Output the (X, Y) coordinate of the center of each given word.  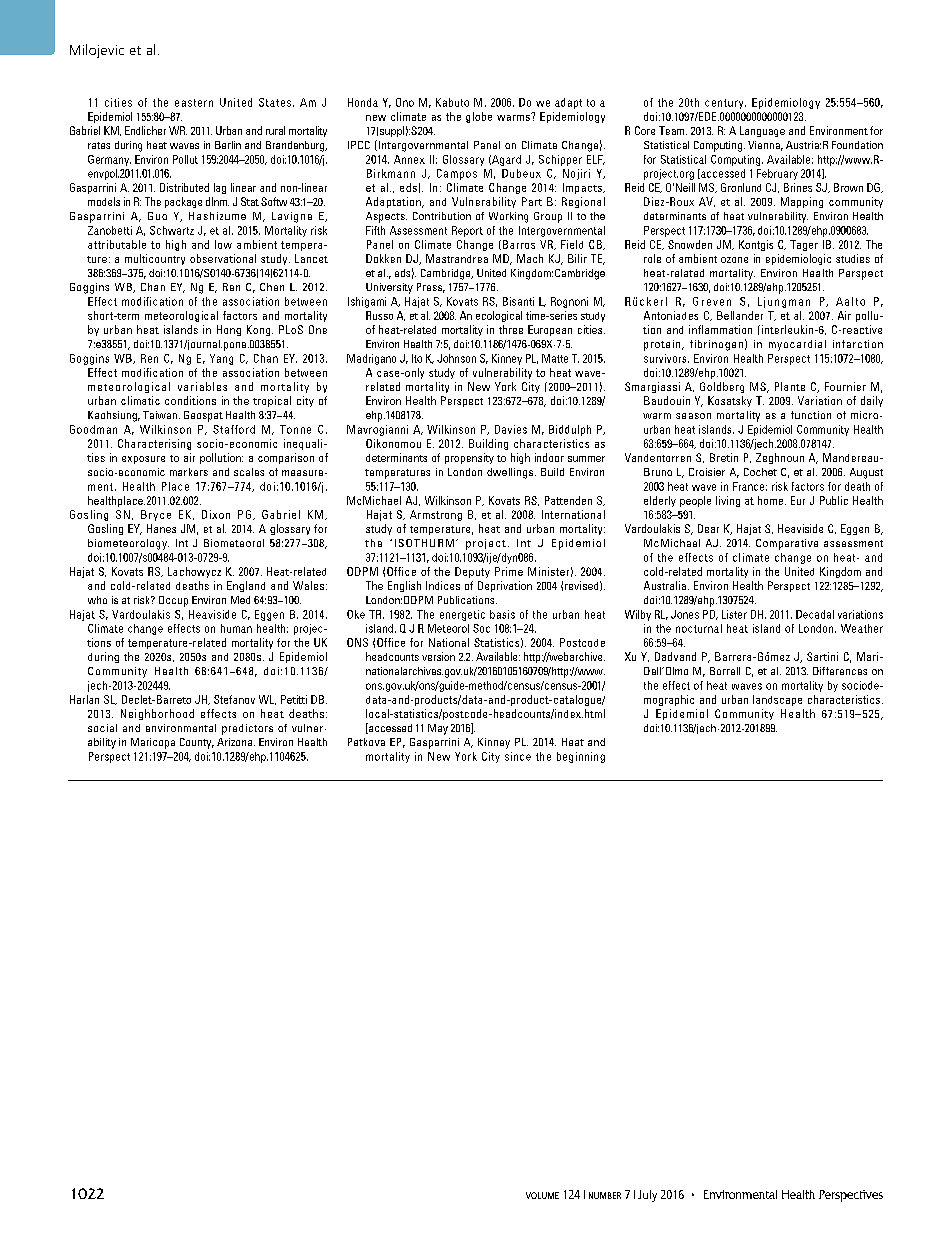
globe (479, 117)
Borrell (725, 671)
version (438, 656)
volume (542, 1195)
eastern (194, 103)
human (236, 628)
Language (762, 131)
